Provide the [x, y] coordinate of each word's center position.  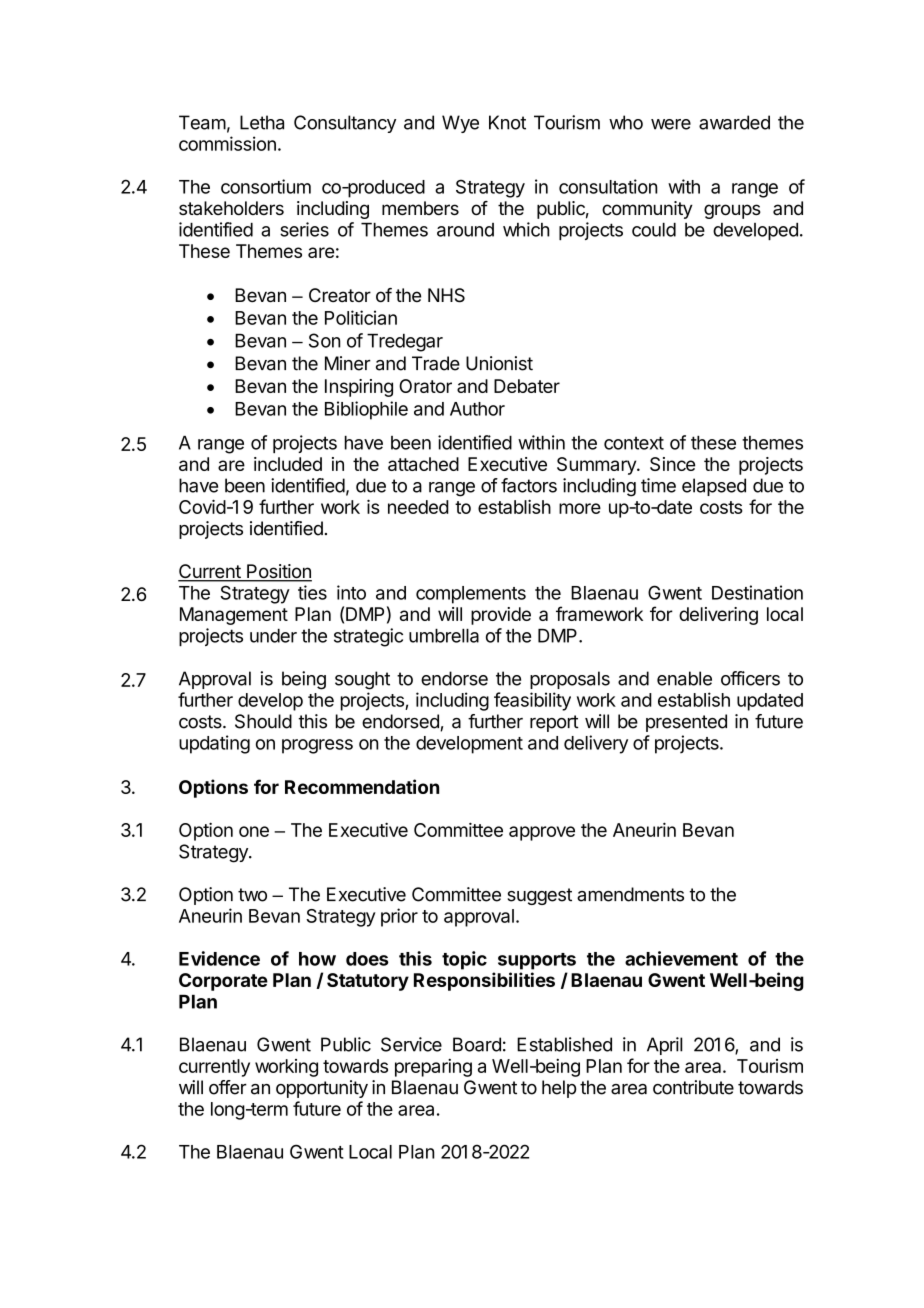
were [671, 124]
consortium [266, 186]
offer [228, 1087]
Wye [460, 124]
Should [263, 721]
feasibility [532, 701]
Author [477, 409]
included [288, 464]
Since [672, 464]
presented [686, 723]
